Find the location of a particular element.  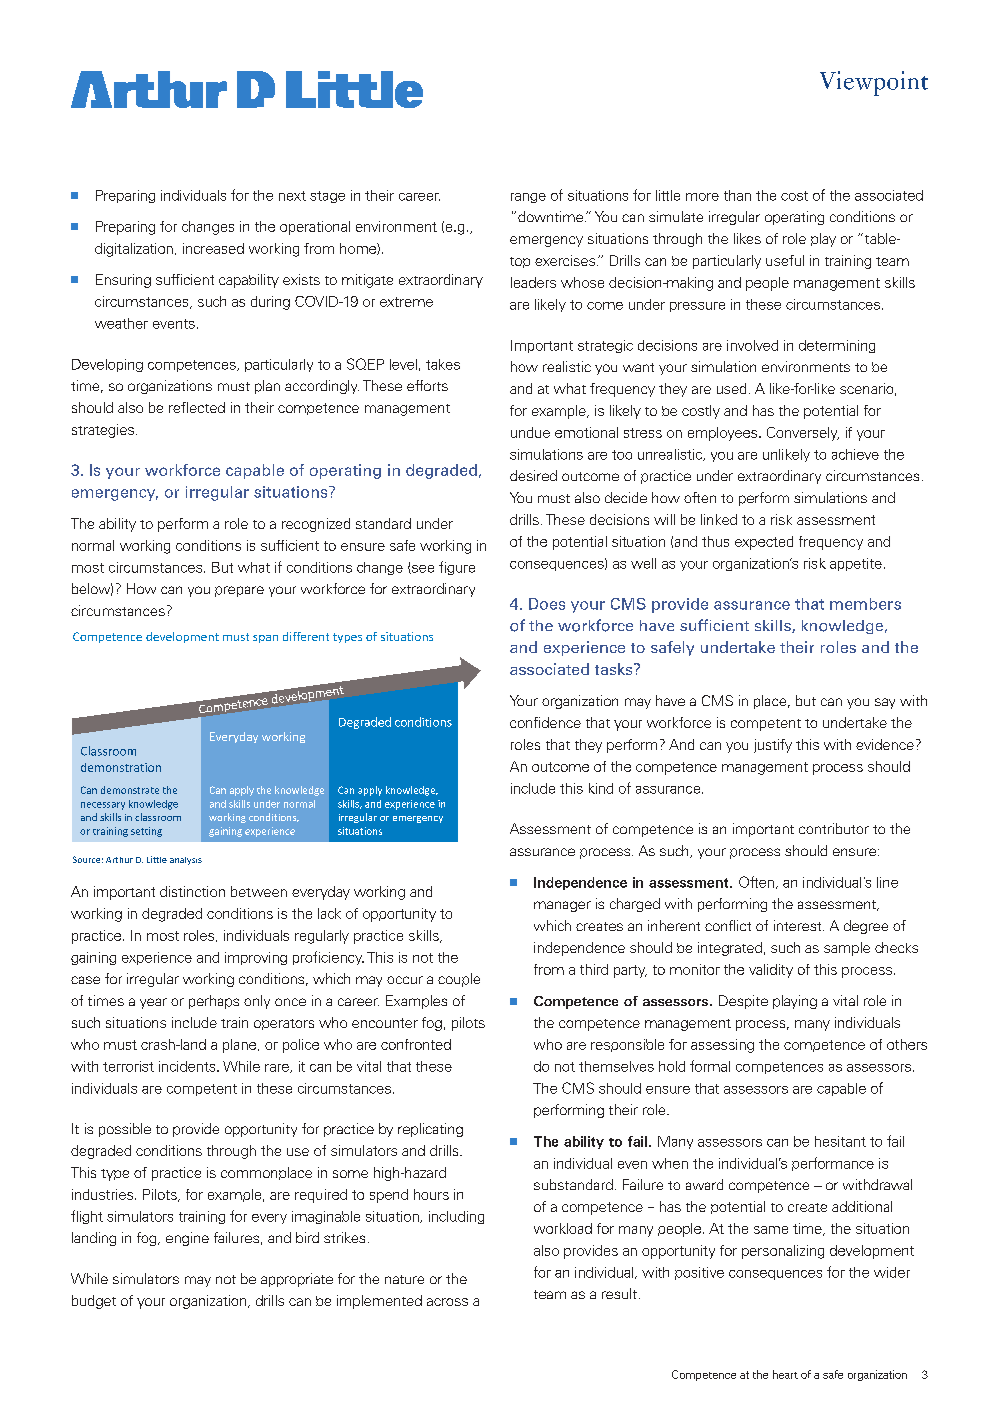

range is located at coordinates (528, 198).
